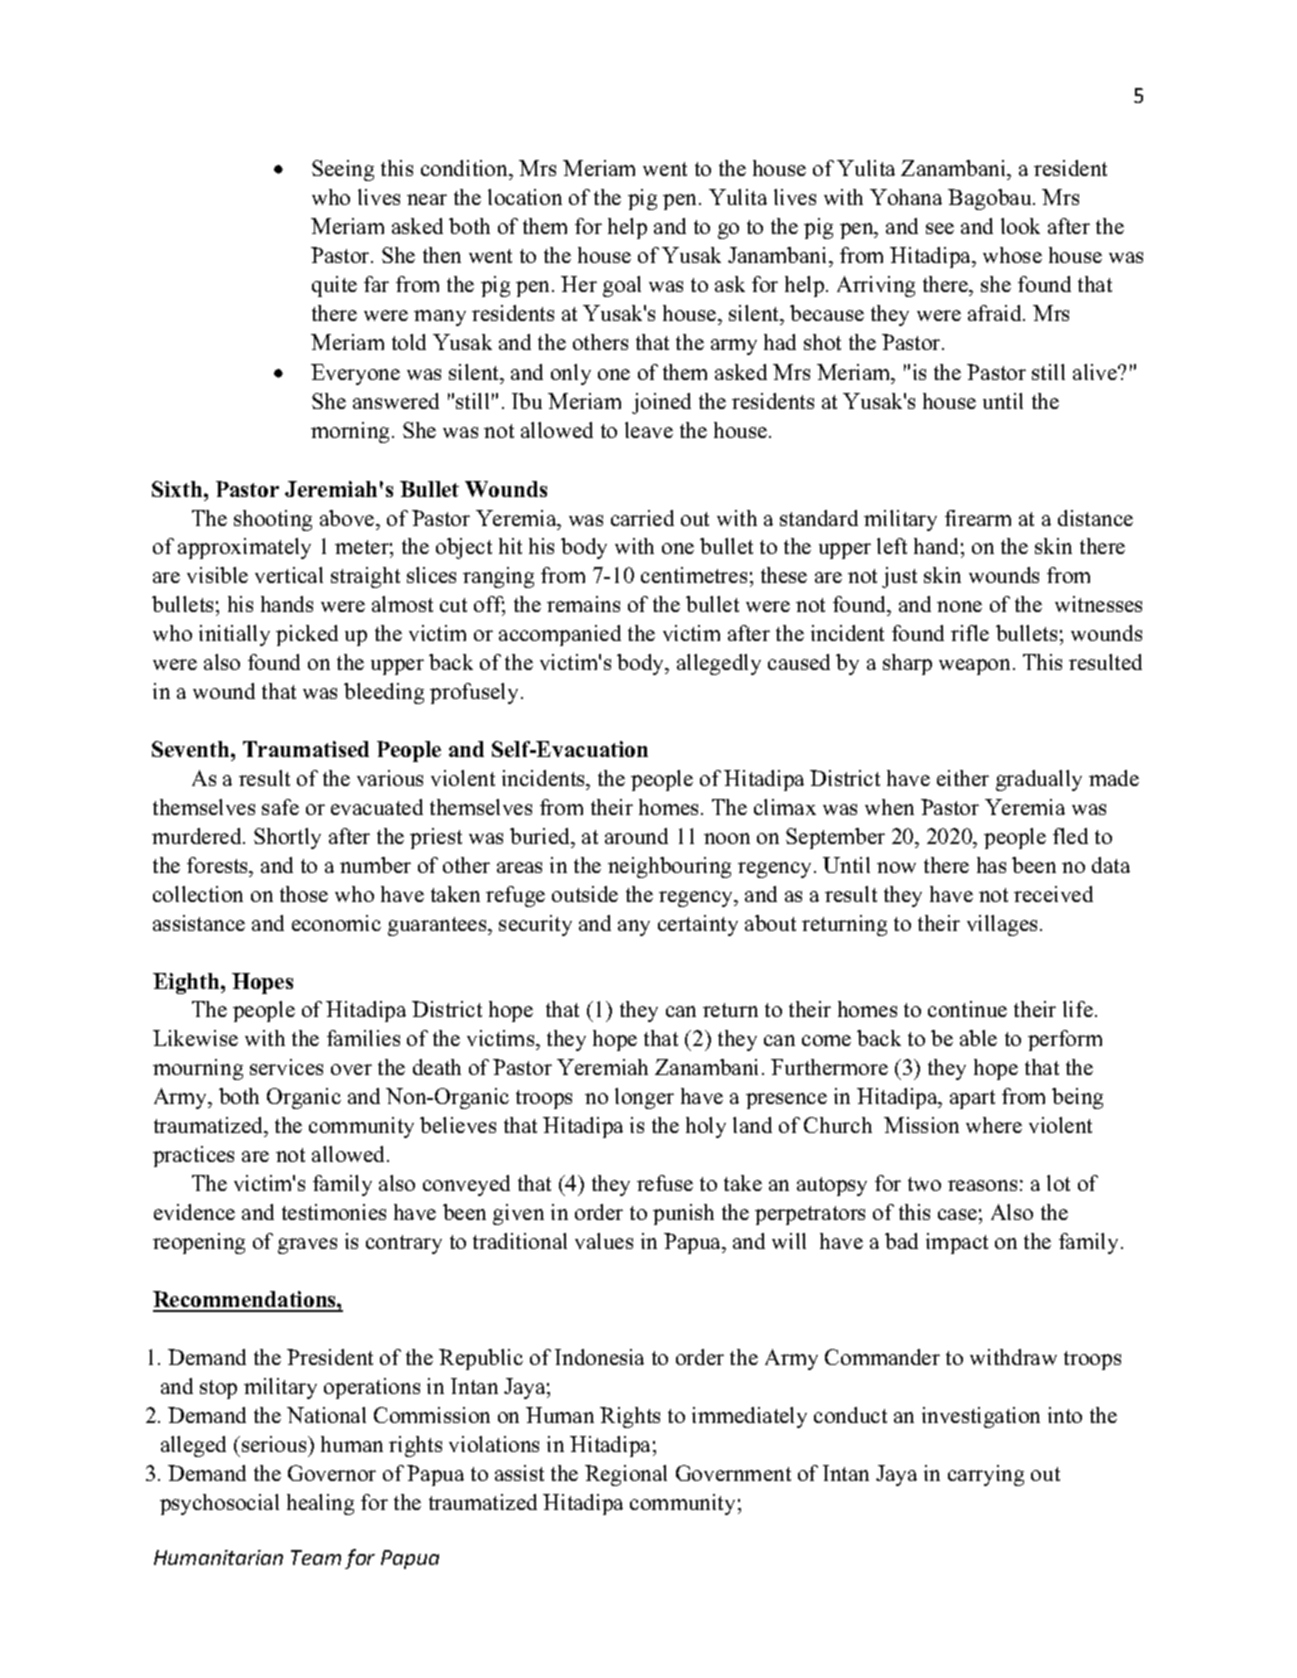 The image size is (1297, 1678). Describe the element at coordinates (622, 286) in the screenshot. I see `goal` at that location.
